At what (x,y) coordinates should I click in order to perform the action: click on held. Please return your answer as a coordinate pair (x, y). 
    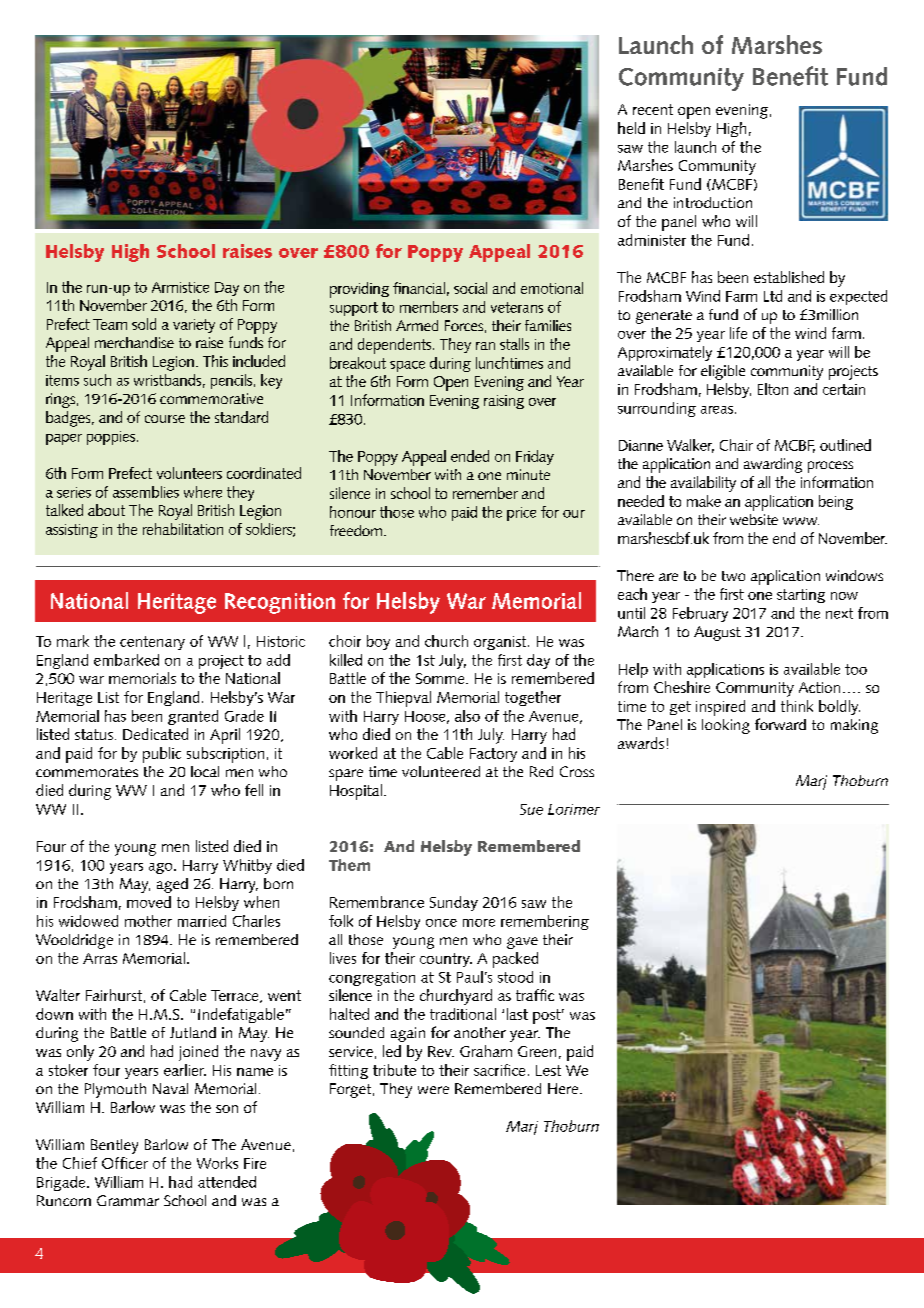
    Looking at the image, I should click on (631, 128).
